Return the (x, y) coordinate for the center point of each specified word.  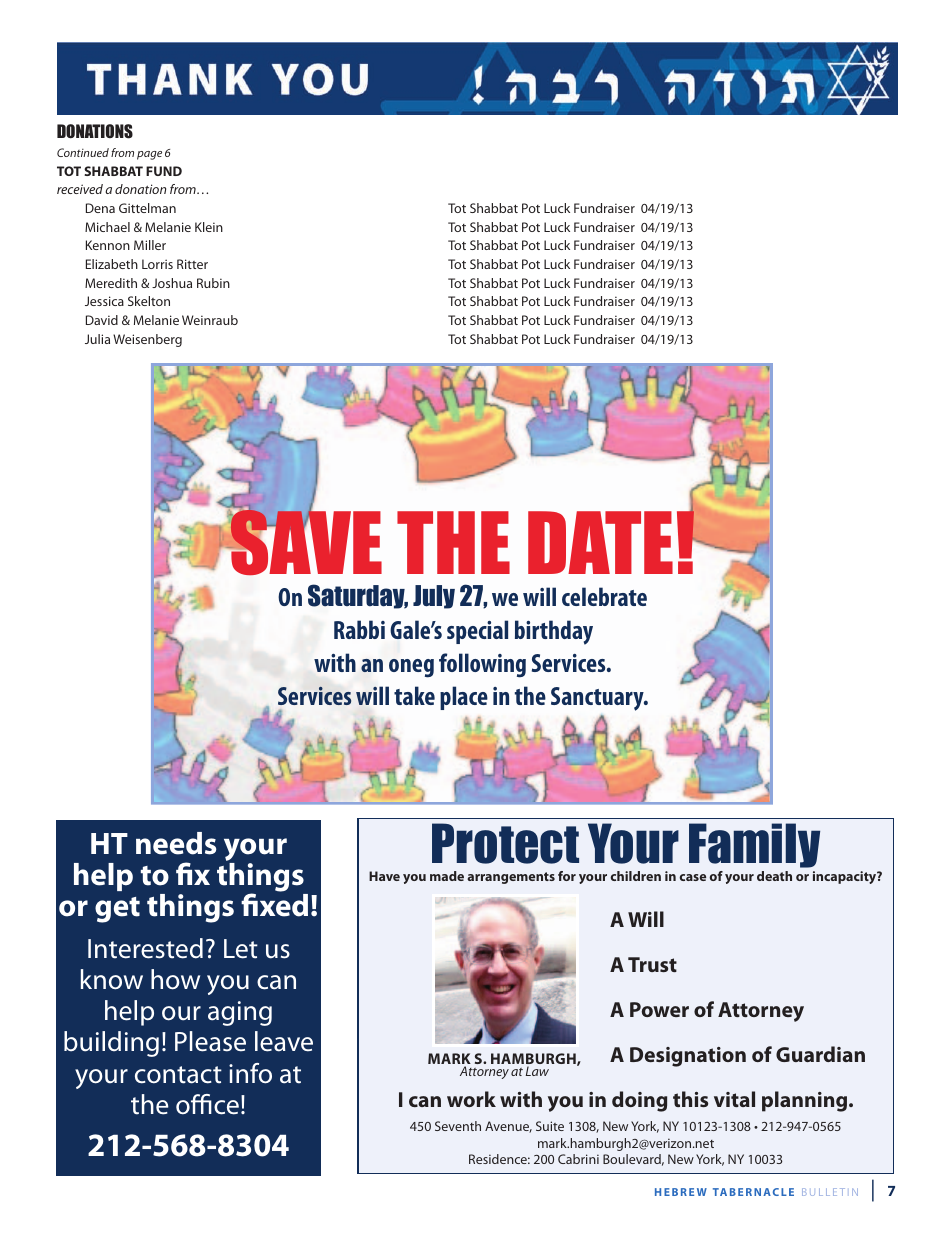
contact (178, 1075)
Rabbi (359, 629)
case (692, 877)
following (482, 665)
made (447, 876)
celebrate (604, 596)
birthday (554, 632)
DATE (600, 542)
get (117, 910)
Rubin (213, 283)
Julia (97, 339)
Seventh (458, 1126)
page (149, 155)
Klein (209, 227)
